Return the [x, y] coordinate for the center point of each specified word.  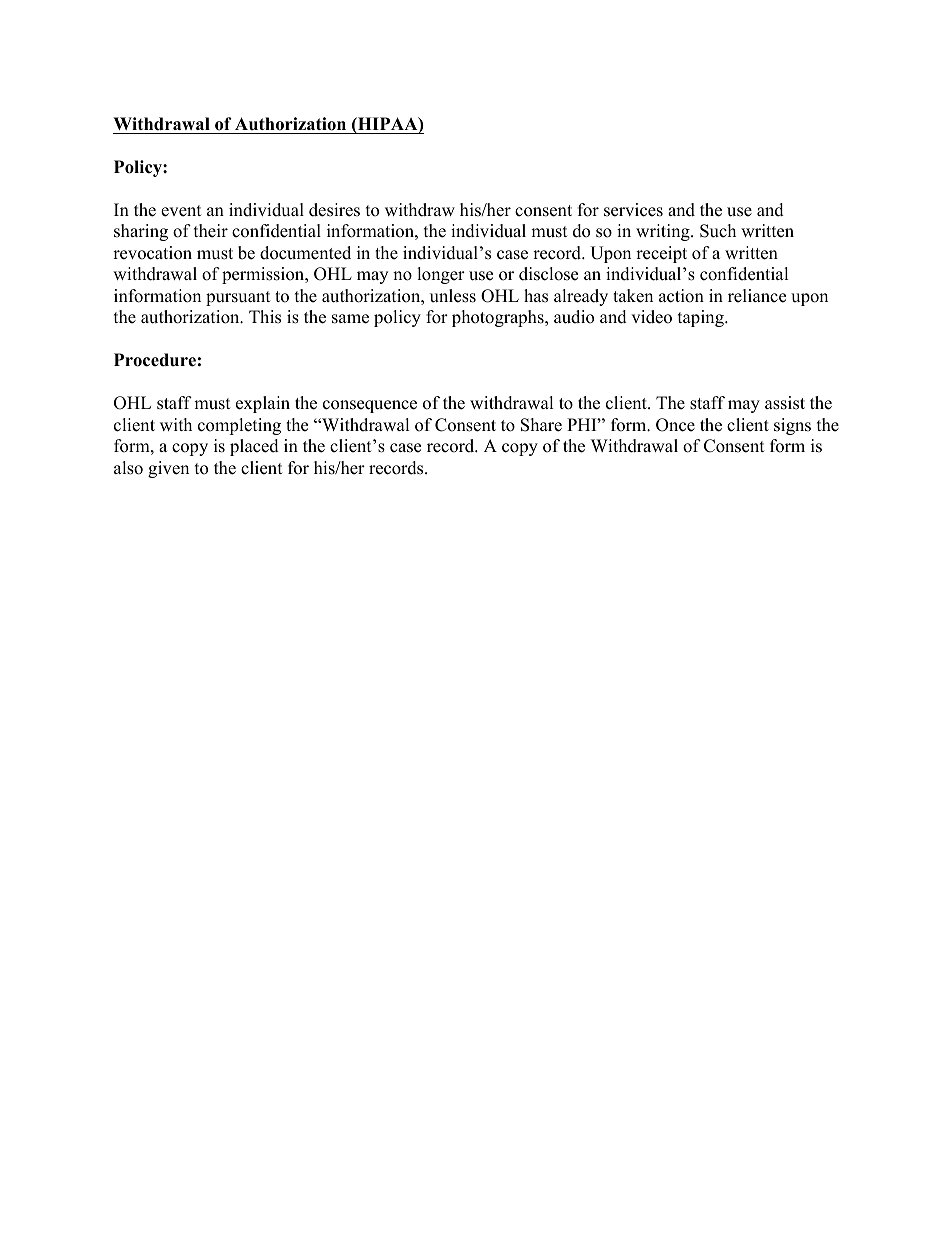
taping [702, 318]
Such [718, 231]
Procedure [155, 360]
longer [441, 275]
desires [334, 210]
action [681, 296]
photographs [499, 318]
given [168, 469]
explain [263, 404]
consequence [370, 406]
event [181, 211]
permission [264, 275]
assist [785, 403]
